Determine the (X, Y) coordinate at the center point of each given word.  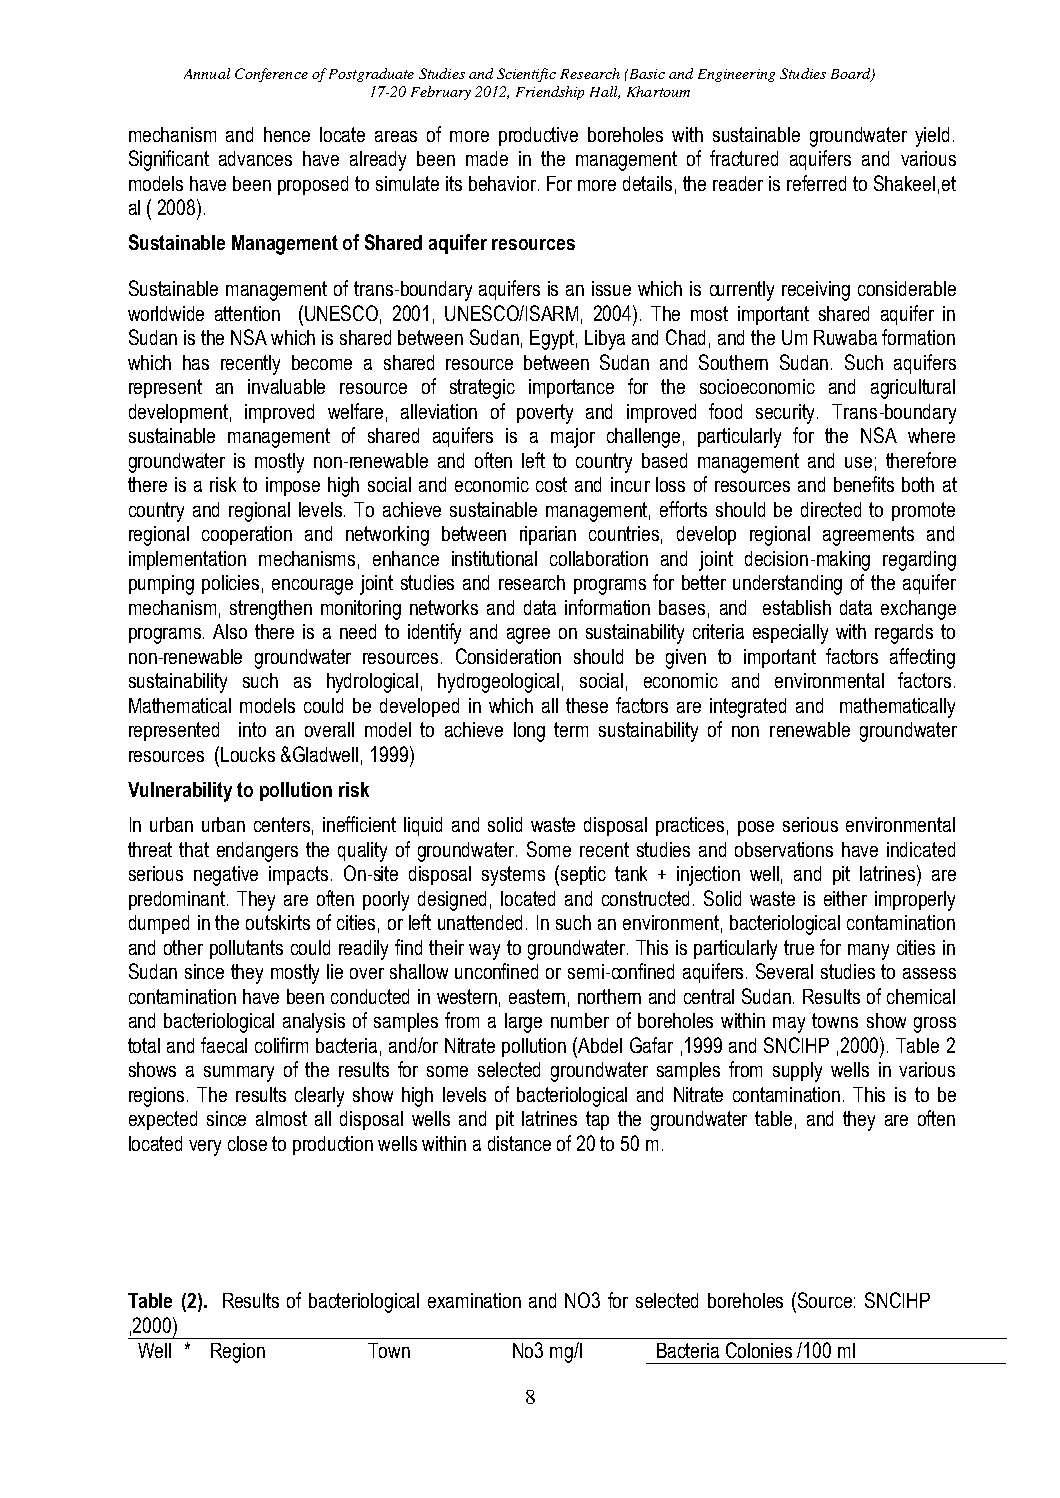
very (205, 1148)
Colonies (759, 1350)
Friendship (550, 93)
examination (474, 1300)
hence (287, 134)
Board (852, 74)
